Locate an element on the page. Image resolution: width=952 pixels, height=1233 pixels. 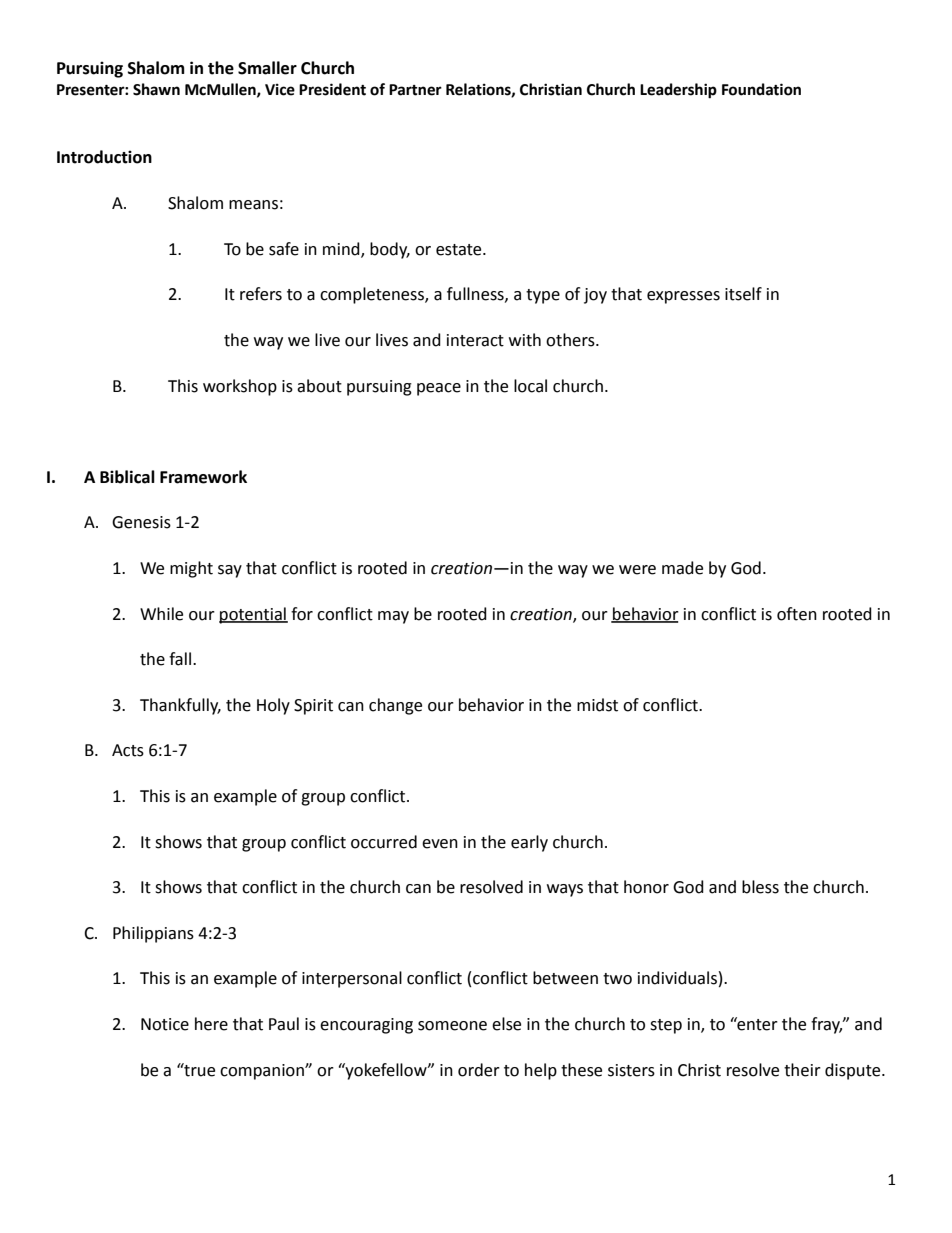
Foundation is located at coordinates (761, 89).
